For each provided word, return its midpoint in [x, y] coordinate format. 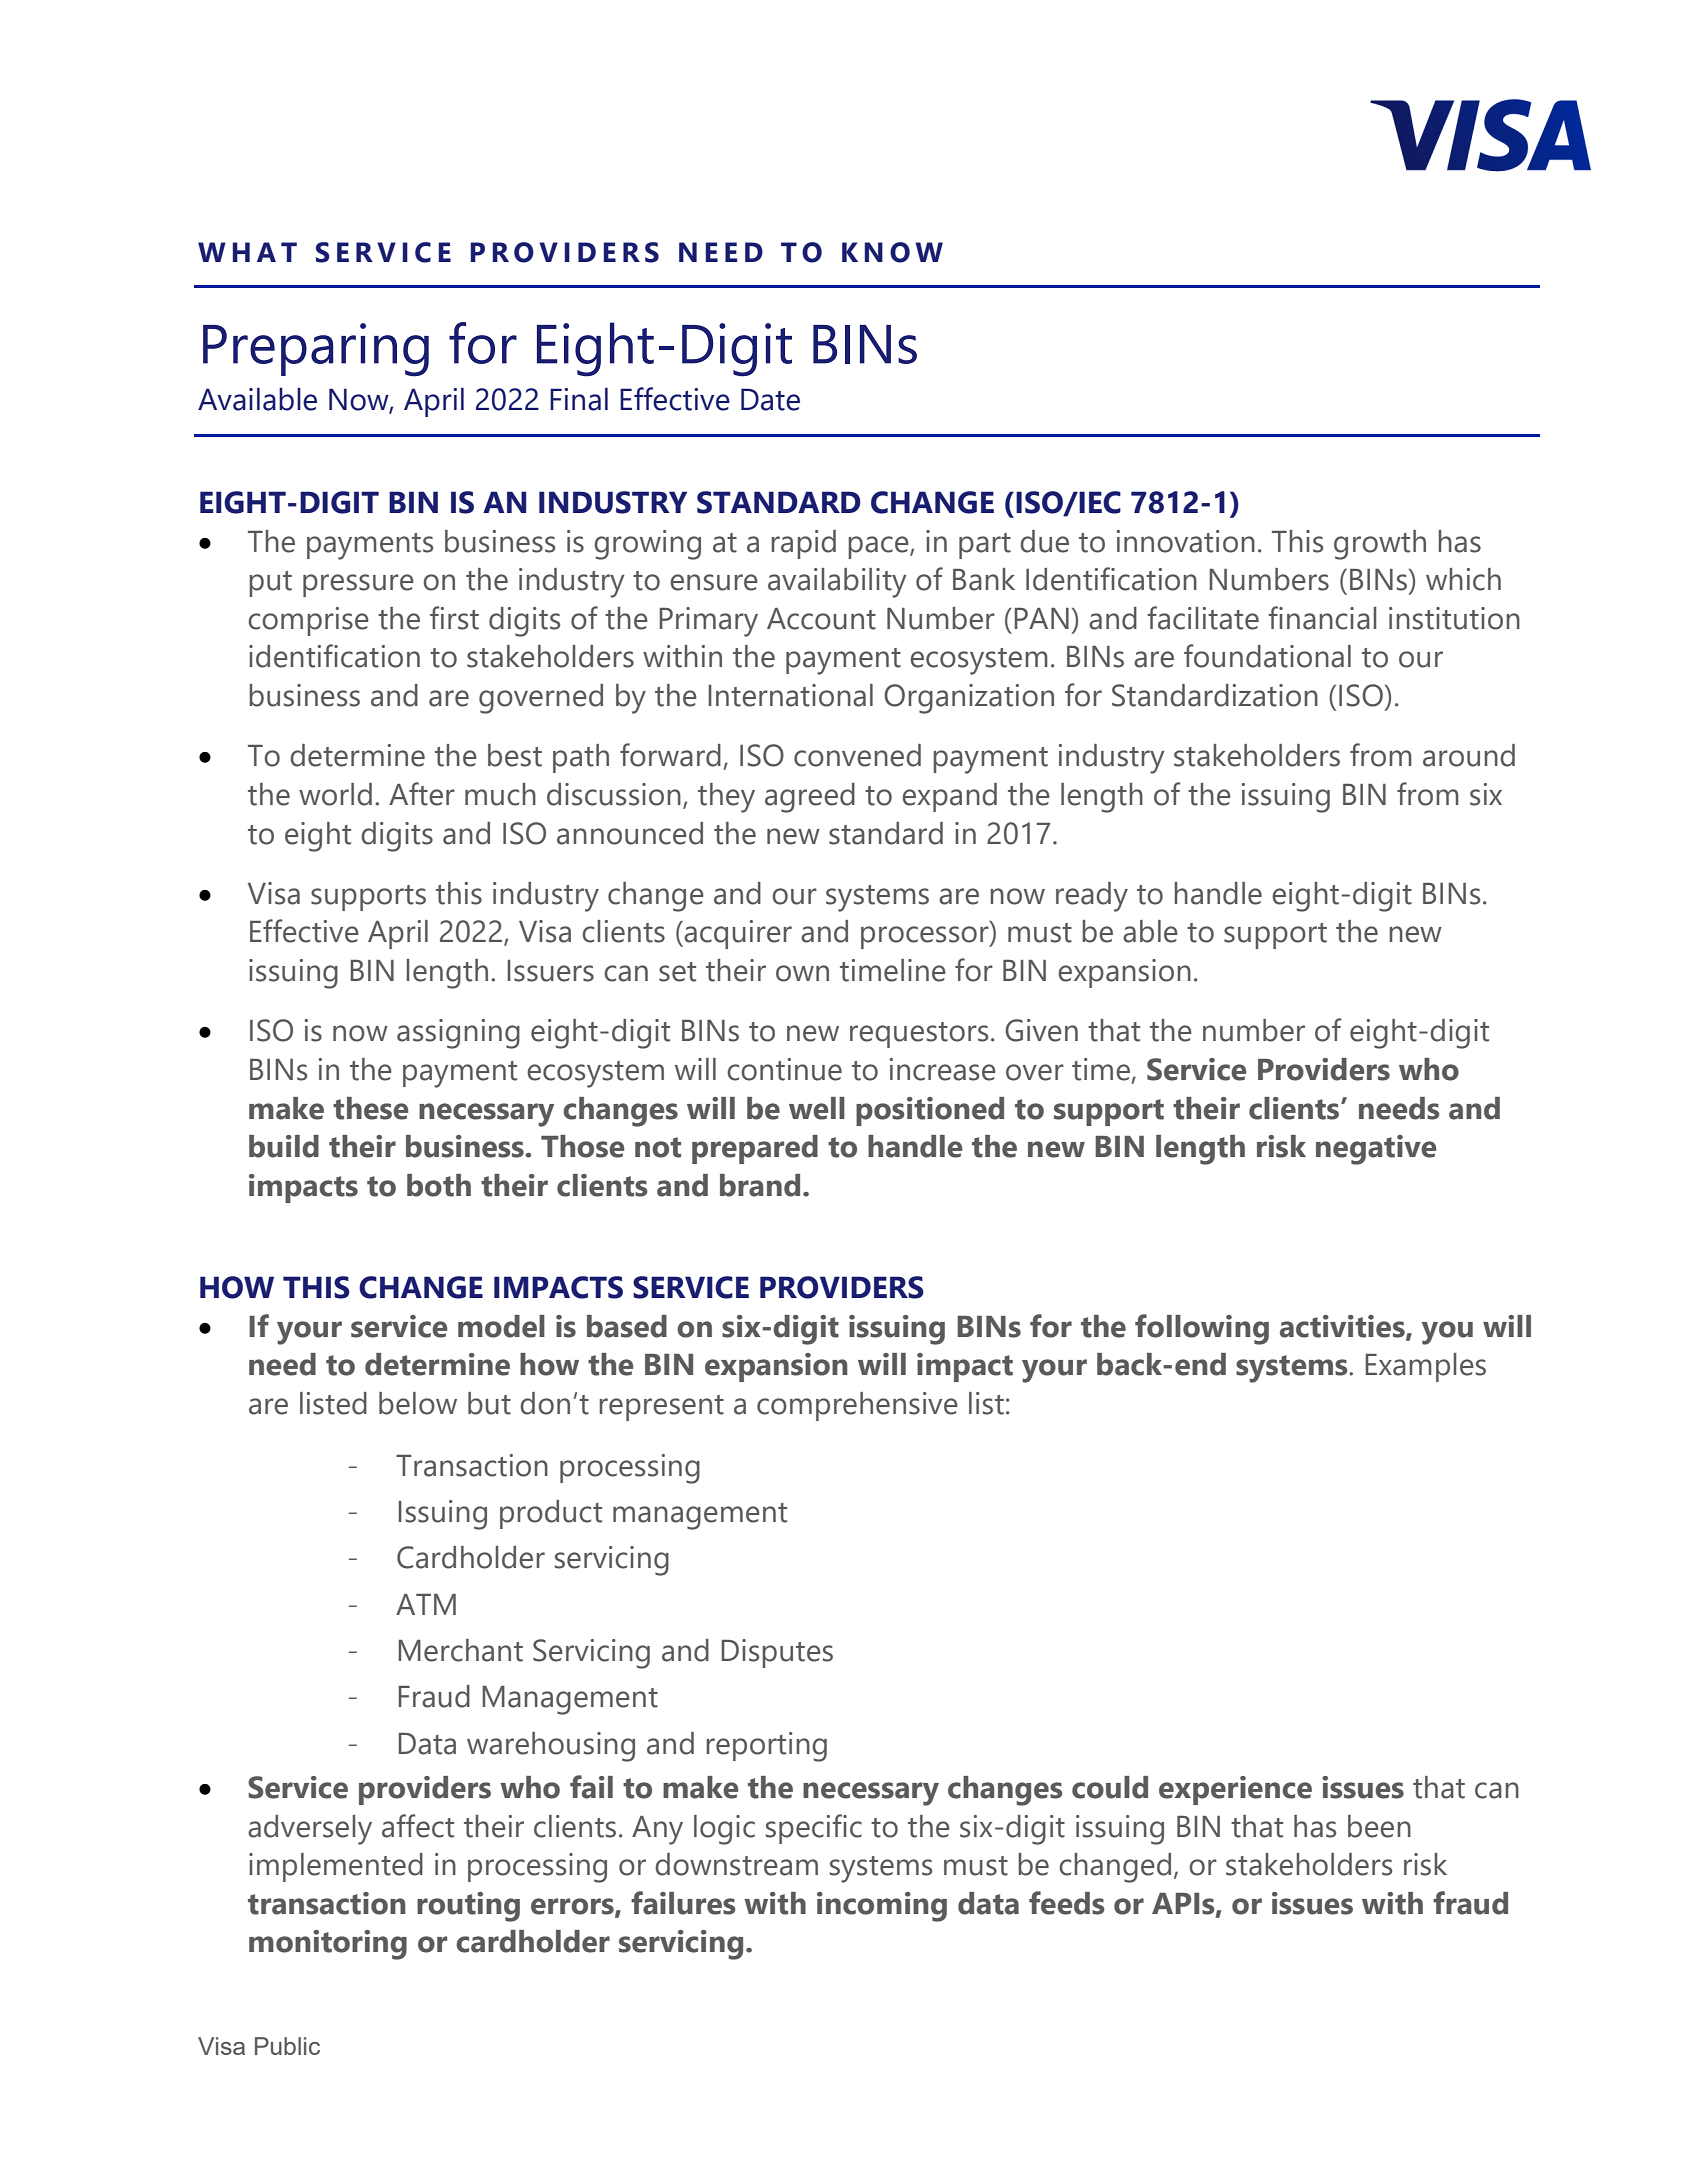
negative [1376, 1150]
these [370, 1108]
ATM [426, 1604]
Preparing [316, 350]
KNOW [892, 252]
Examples [1425, 1367]
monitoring [328, 1945]
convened [857, 755]
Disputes [777, 1653]
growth [1380, 545]
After [422, 794]
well [817, 1108]
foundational [1267, 656]
